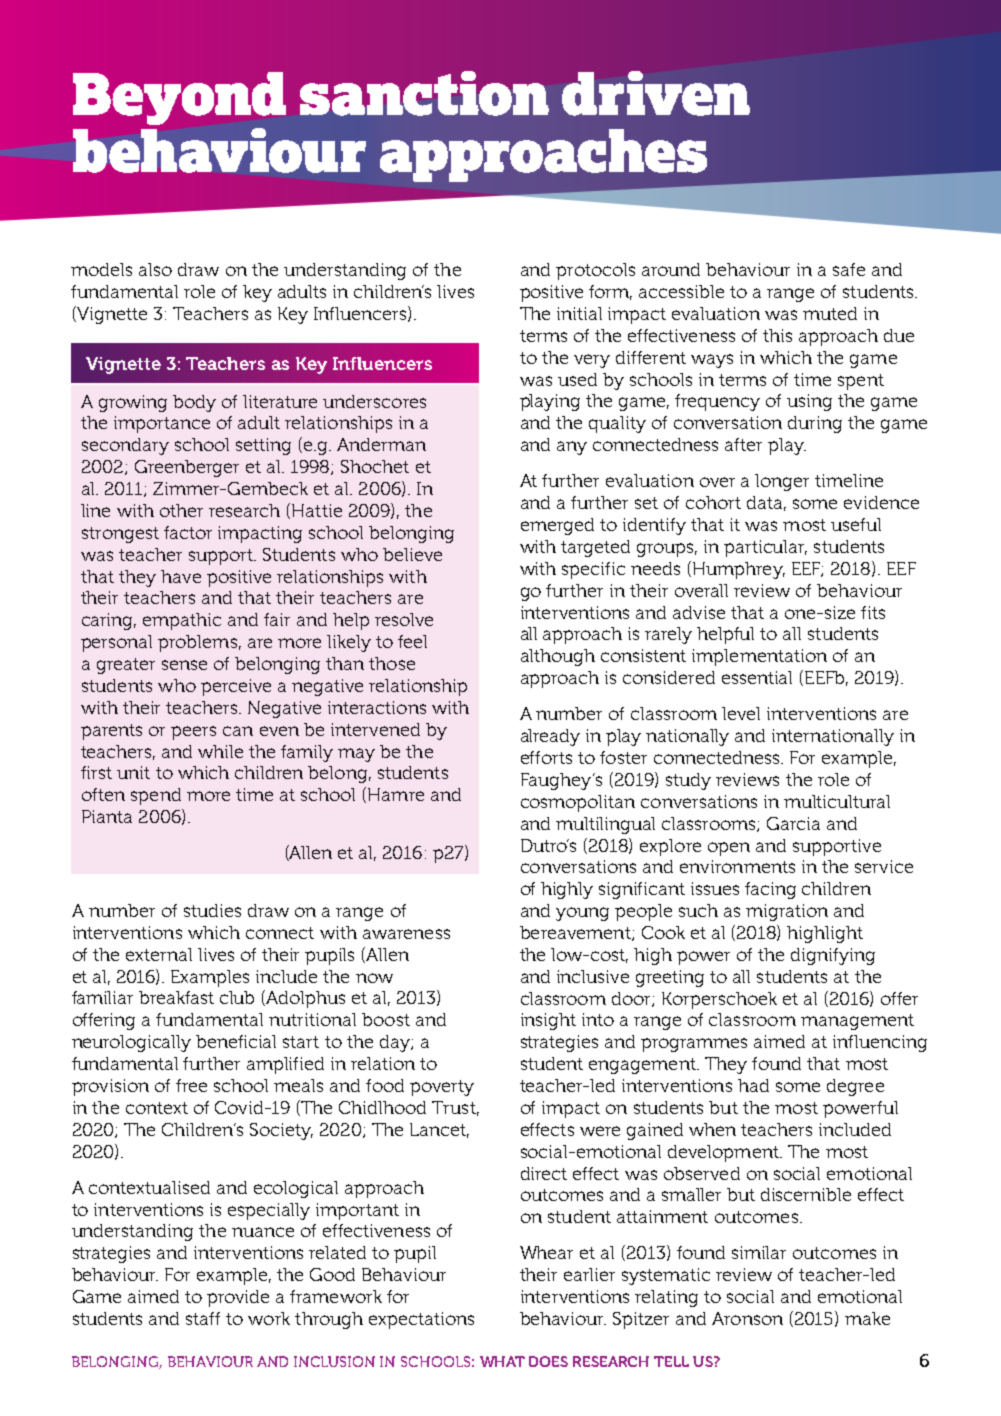 The height and width of the screenshot is (1416, 1001). What do you see at coordinates (741, 713) in the screenshot?
I see `level` at bounding box center [741, 713].
